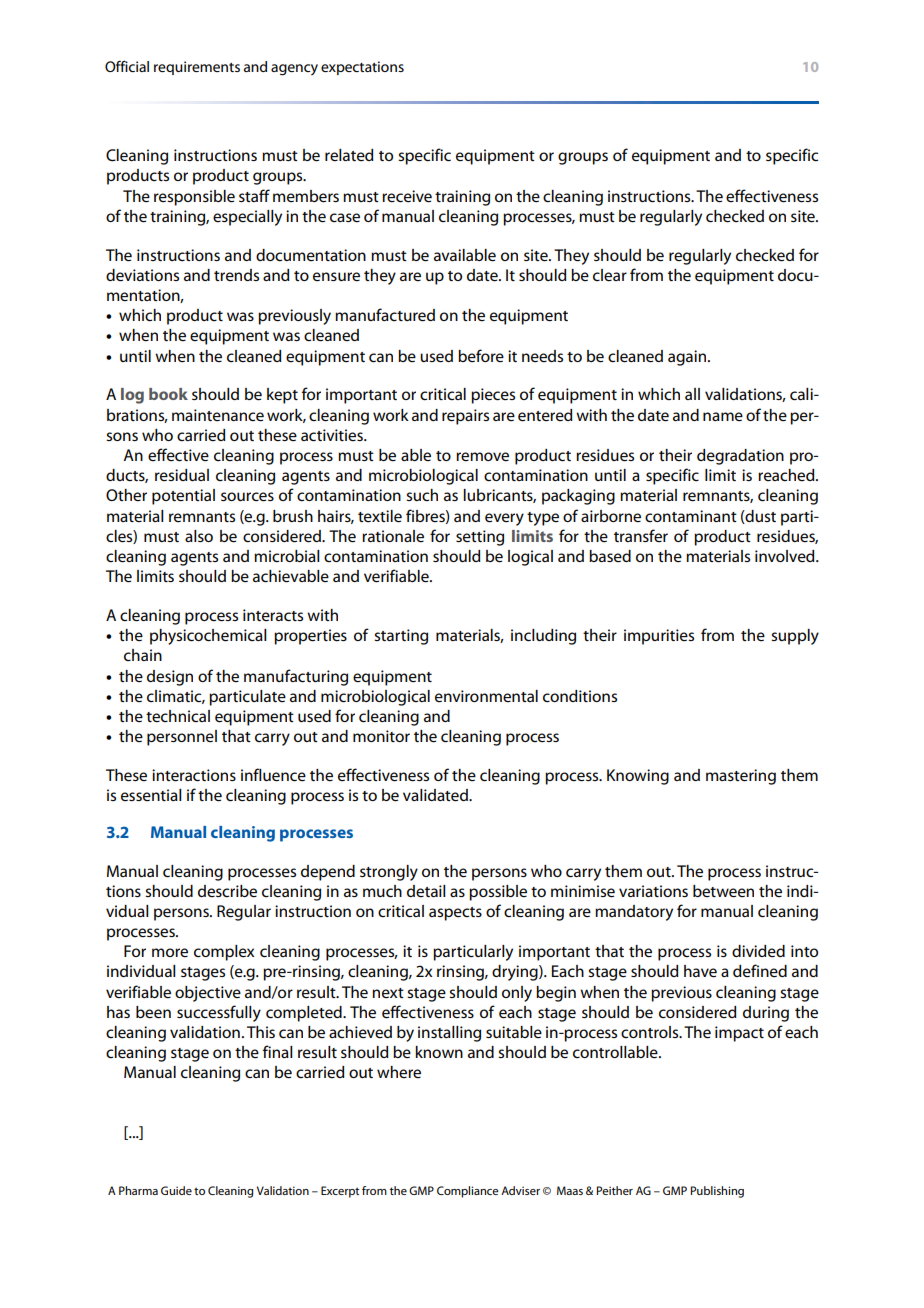 Image resolution: width=924 pixels, height=1308 pixels. What do you see at coordinates (610, 275) in the image?
I see `clear` at bounding box center [610, 275].
